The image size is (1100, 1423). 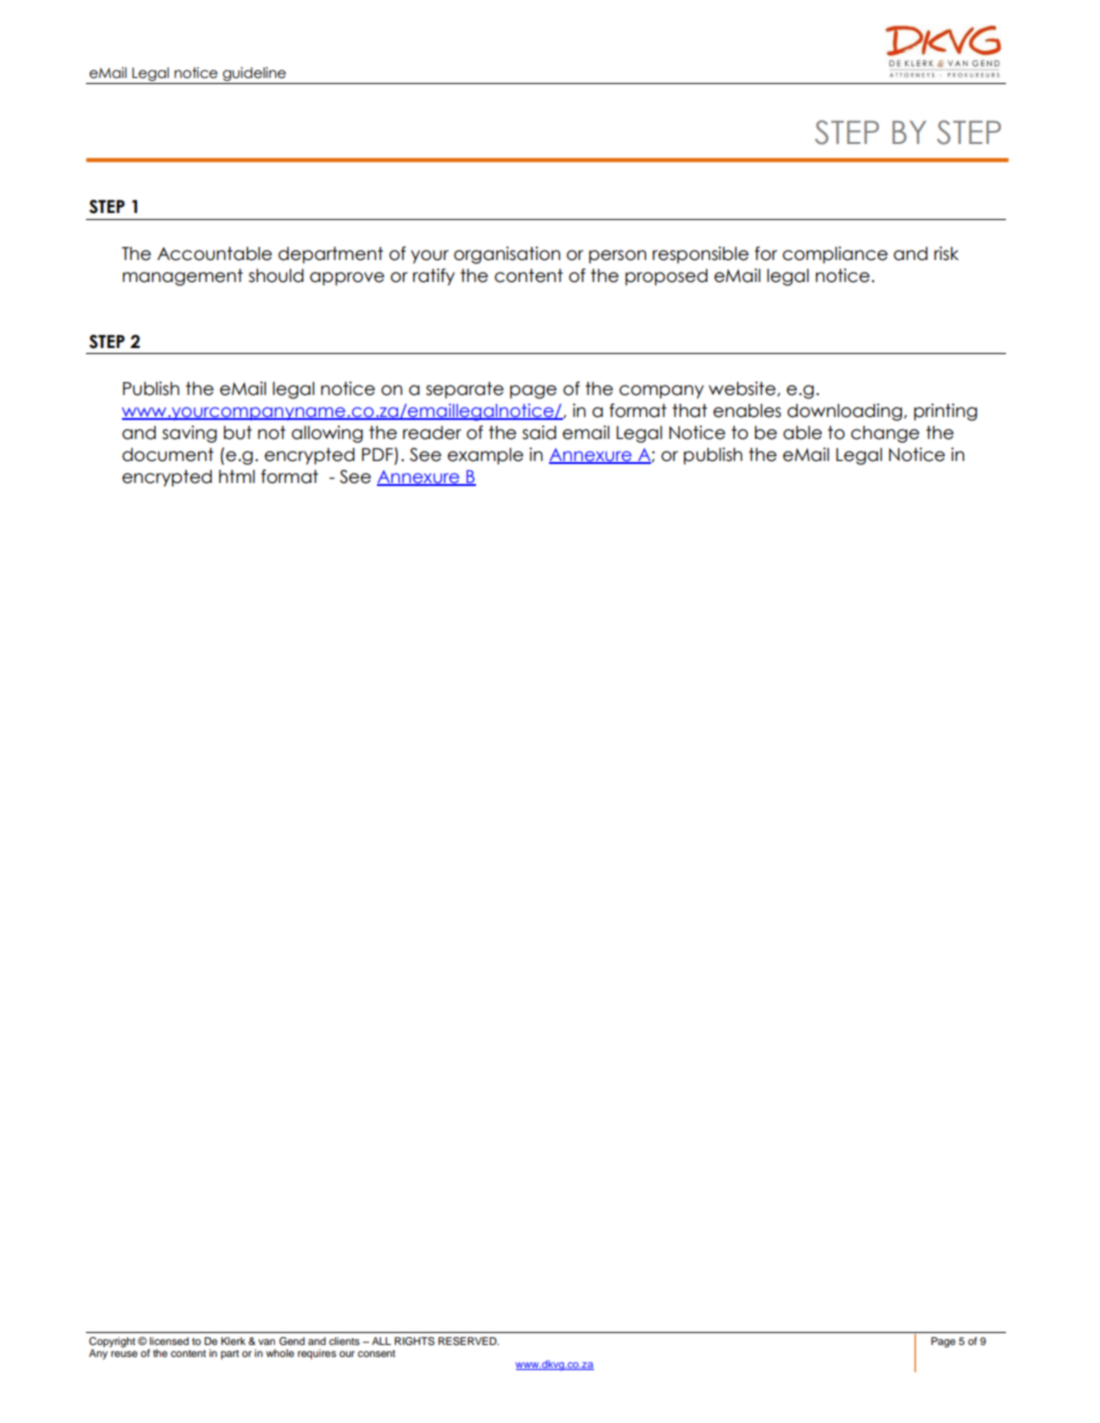 What do you see at coordinates (468, 1341) in the screenshot?
I see `RESERVED` at bounding box center [468, 1341].
